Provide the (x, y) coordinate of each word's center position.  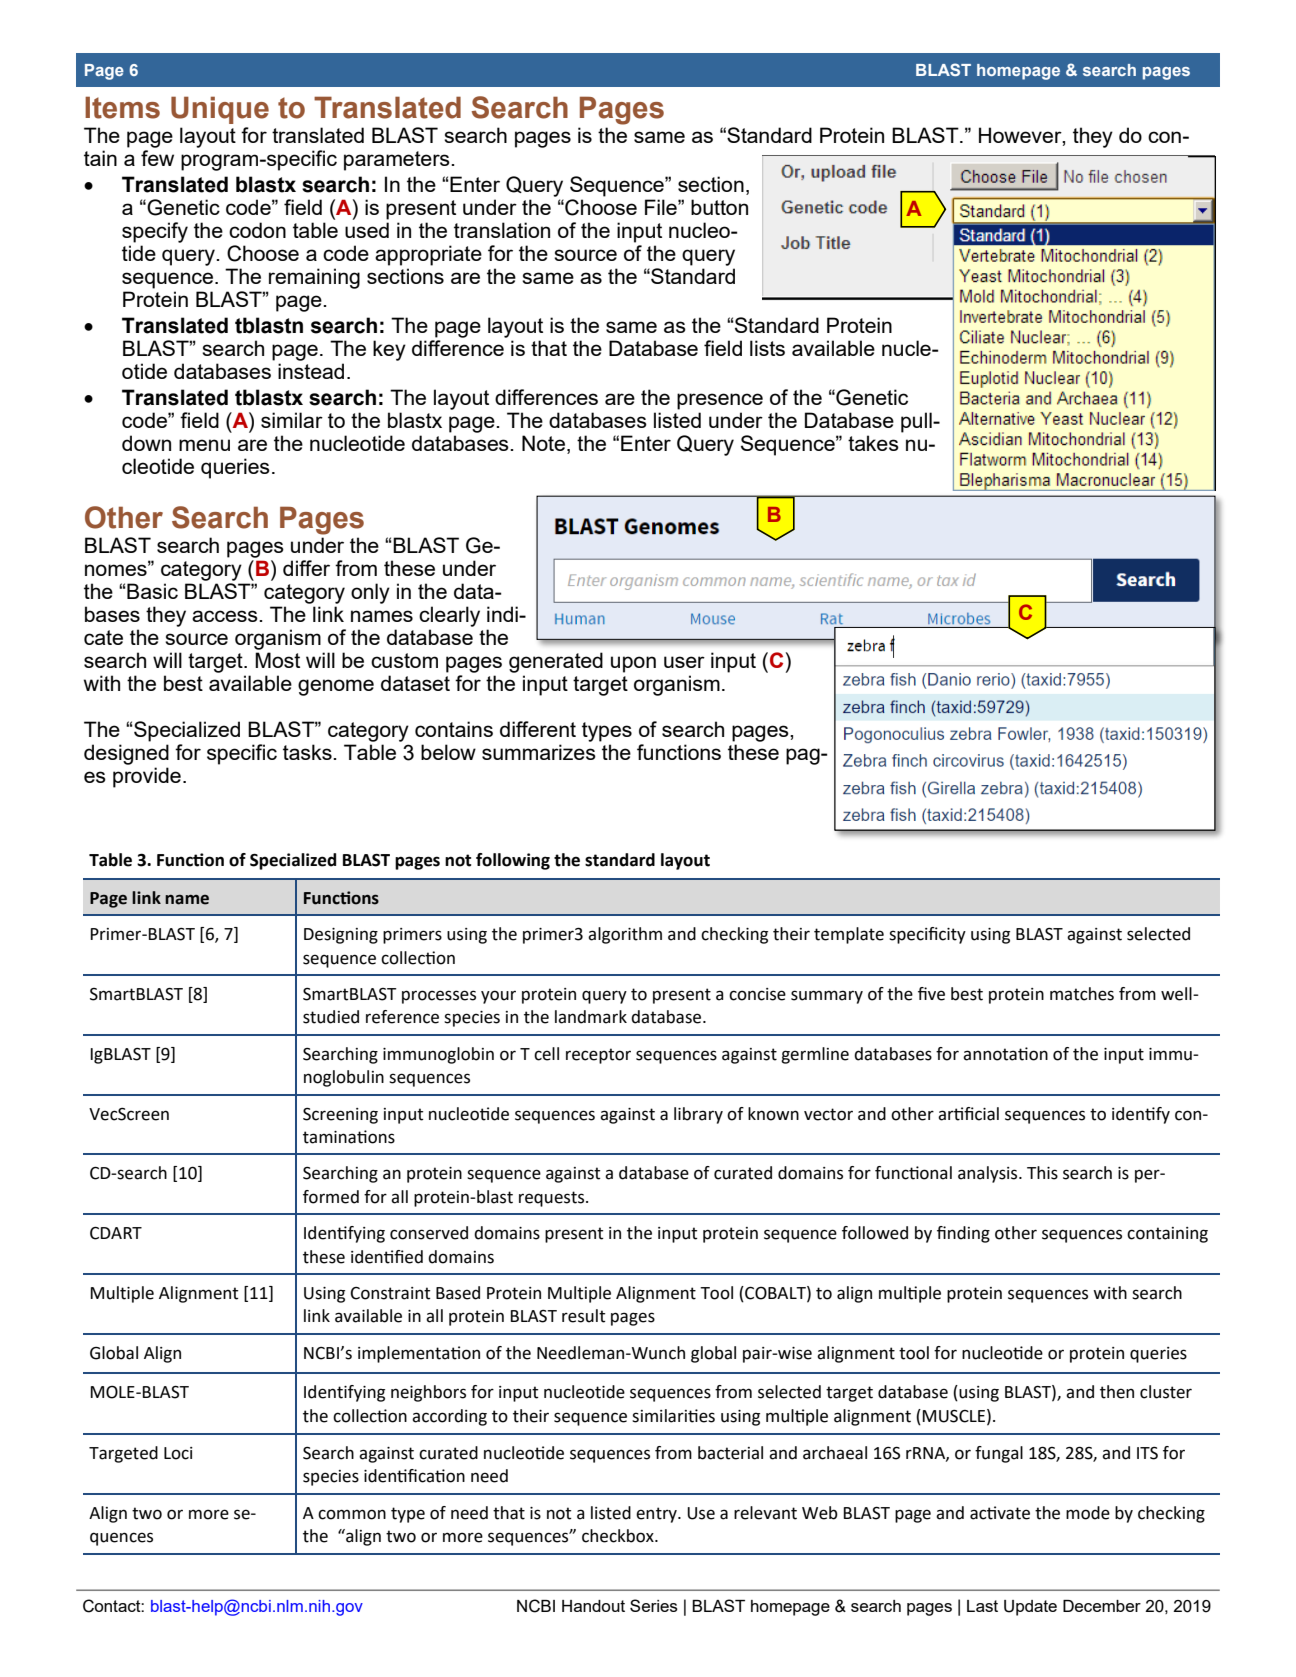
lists (767, 348)
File (662, 207)
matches (1082, 994)
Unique (220, 110)
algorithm (625, 935)
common (352, 1514)
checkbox (619, 1536)
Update (1030, 1608)
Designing (341, 936)
